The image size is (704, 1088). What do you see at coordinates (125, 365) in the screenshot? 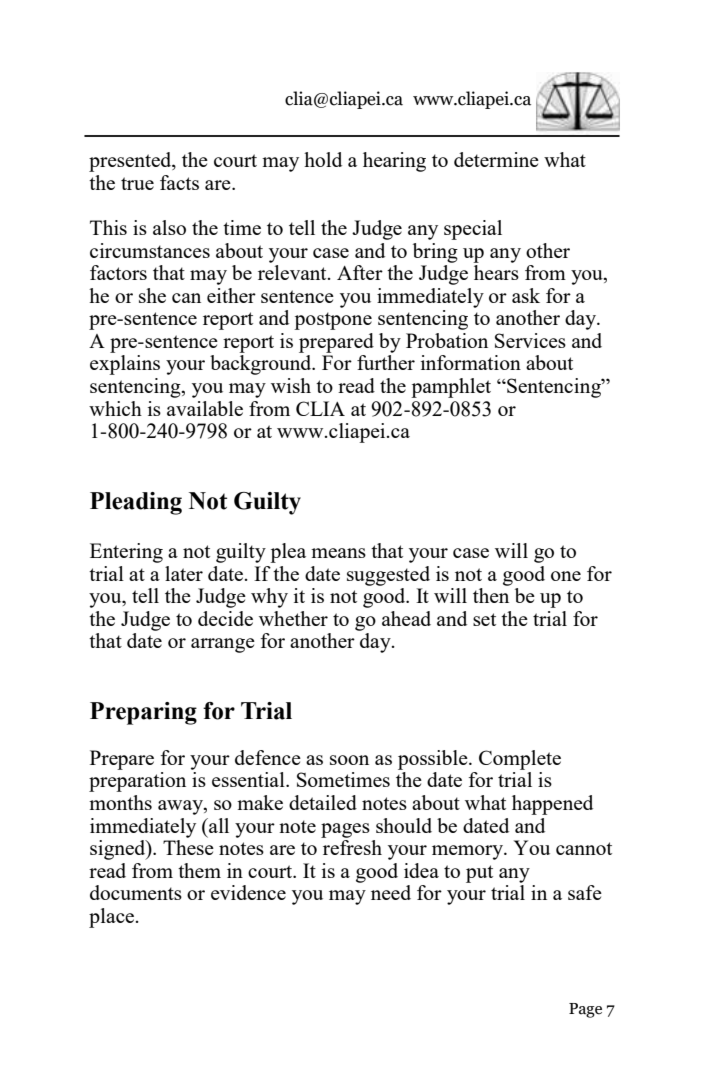
I see `explains` at bounding box center [125, 365].
